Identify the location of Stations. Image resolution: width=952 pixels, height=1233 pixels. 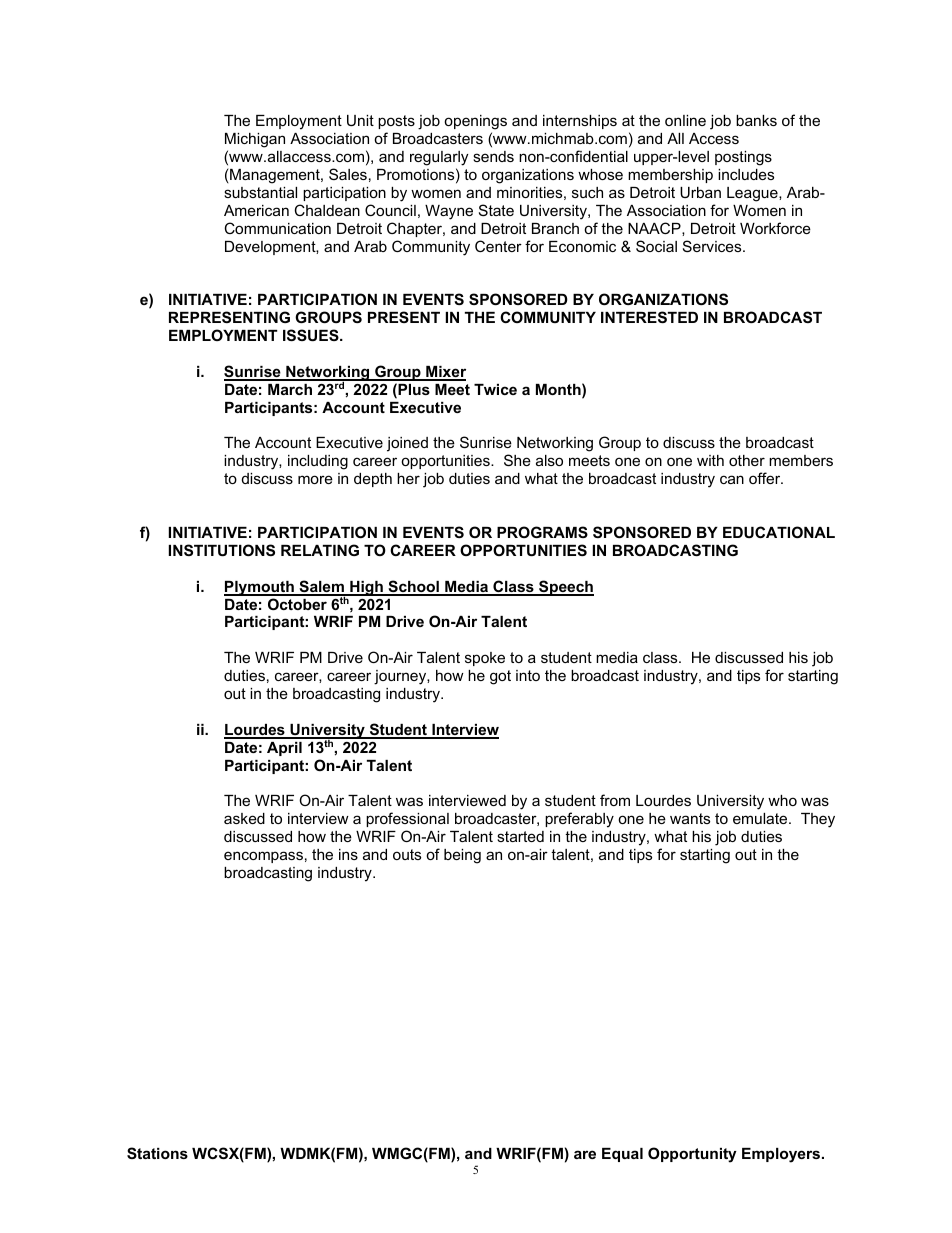
(157, 1153).
